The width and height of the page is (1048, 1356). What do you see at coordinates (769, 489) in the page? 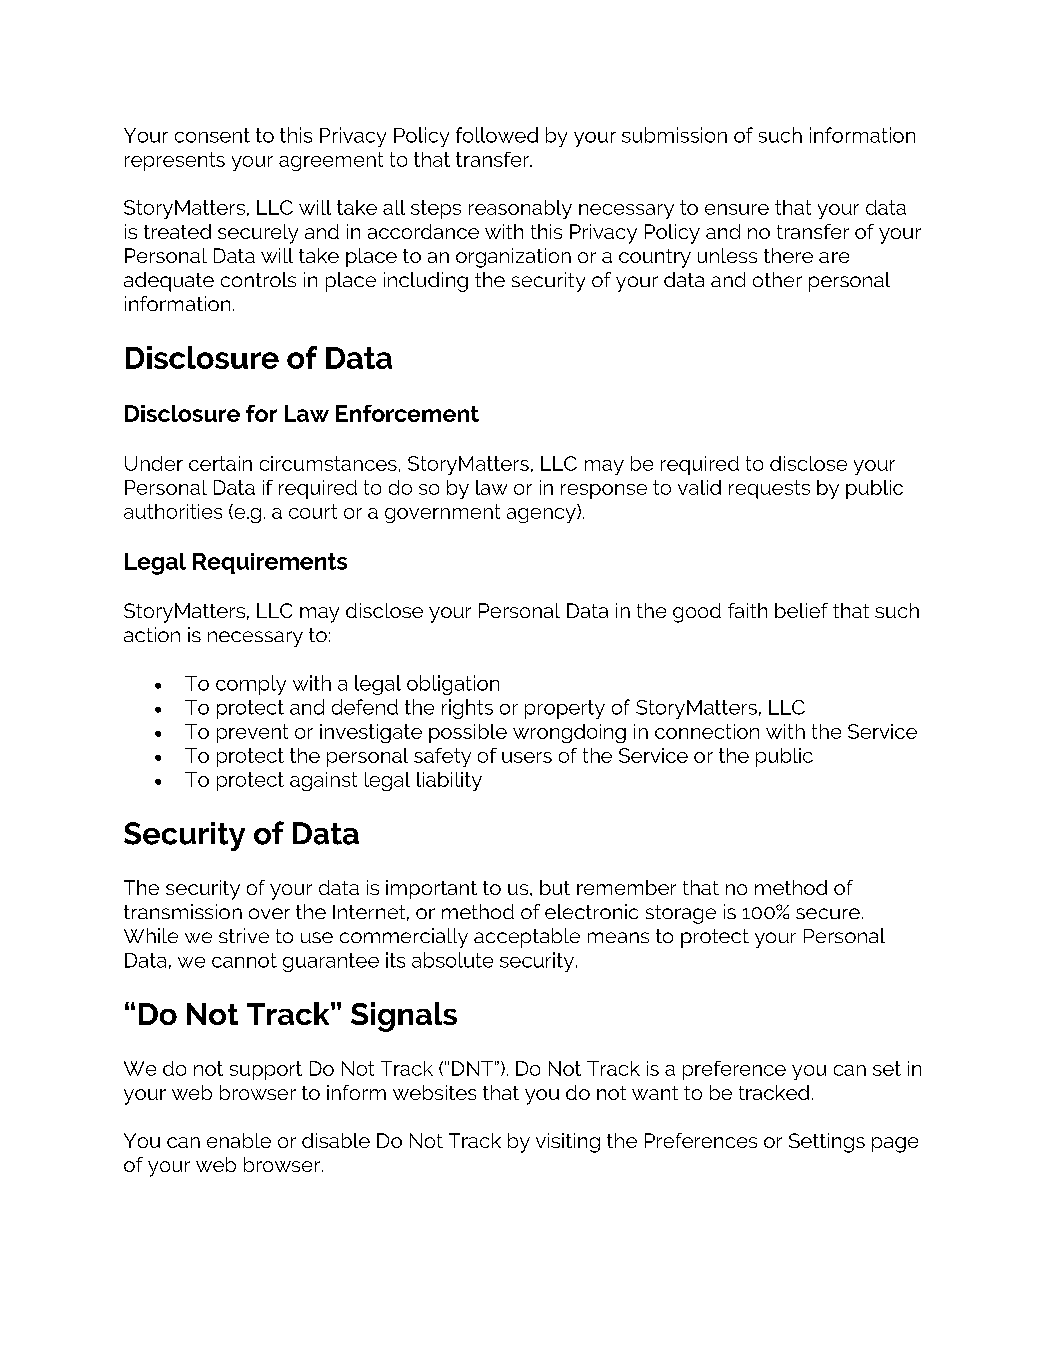
I see `requests` at bounding box center [769, 489].
